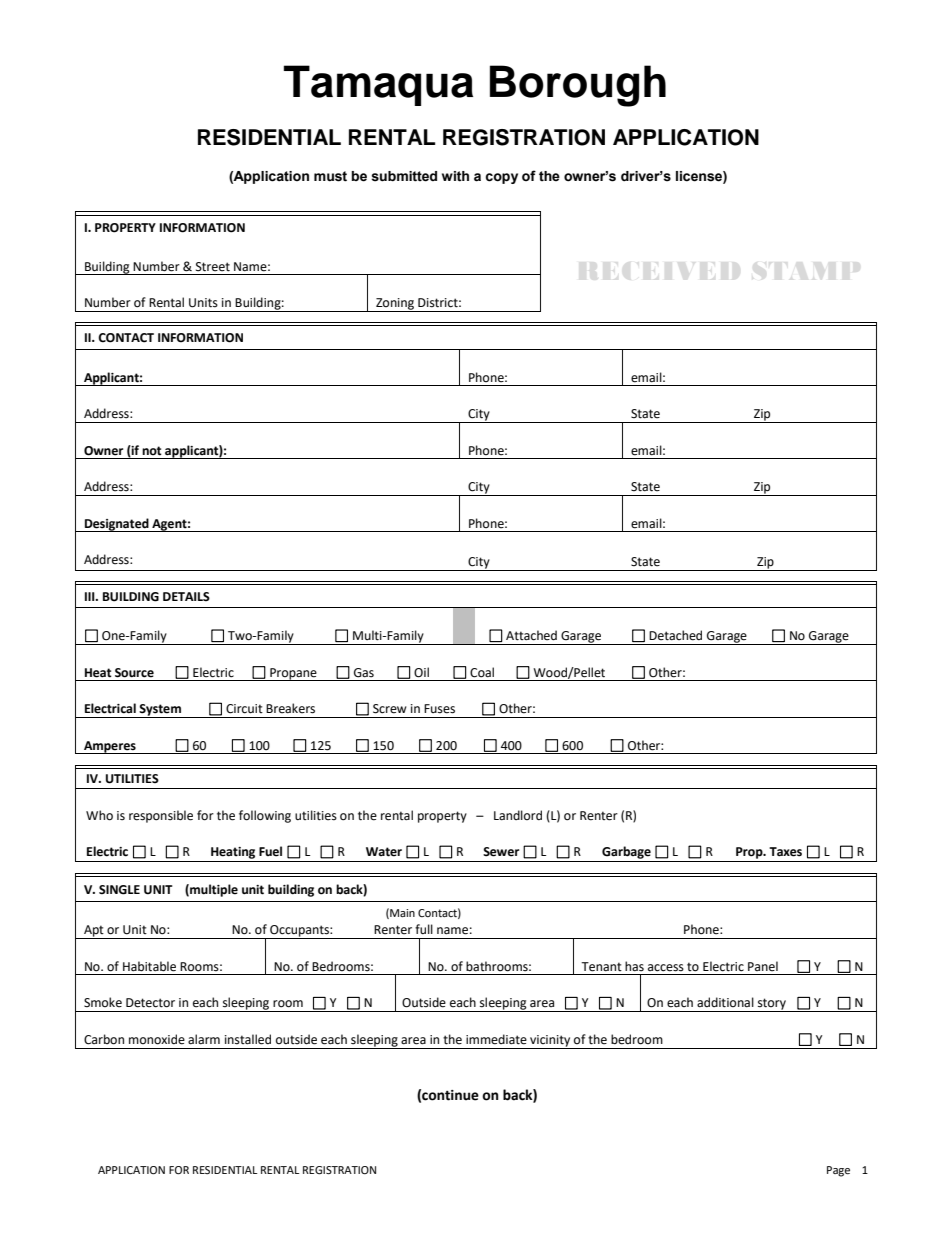  I want to click on not, so click(152, 451).
